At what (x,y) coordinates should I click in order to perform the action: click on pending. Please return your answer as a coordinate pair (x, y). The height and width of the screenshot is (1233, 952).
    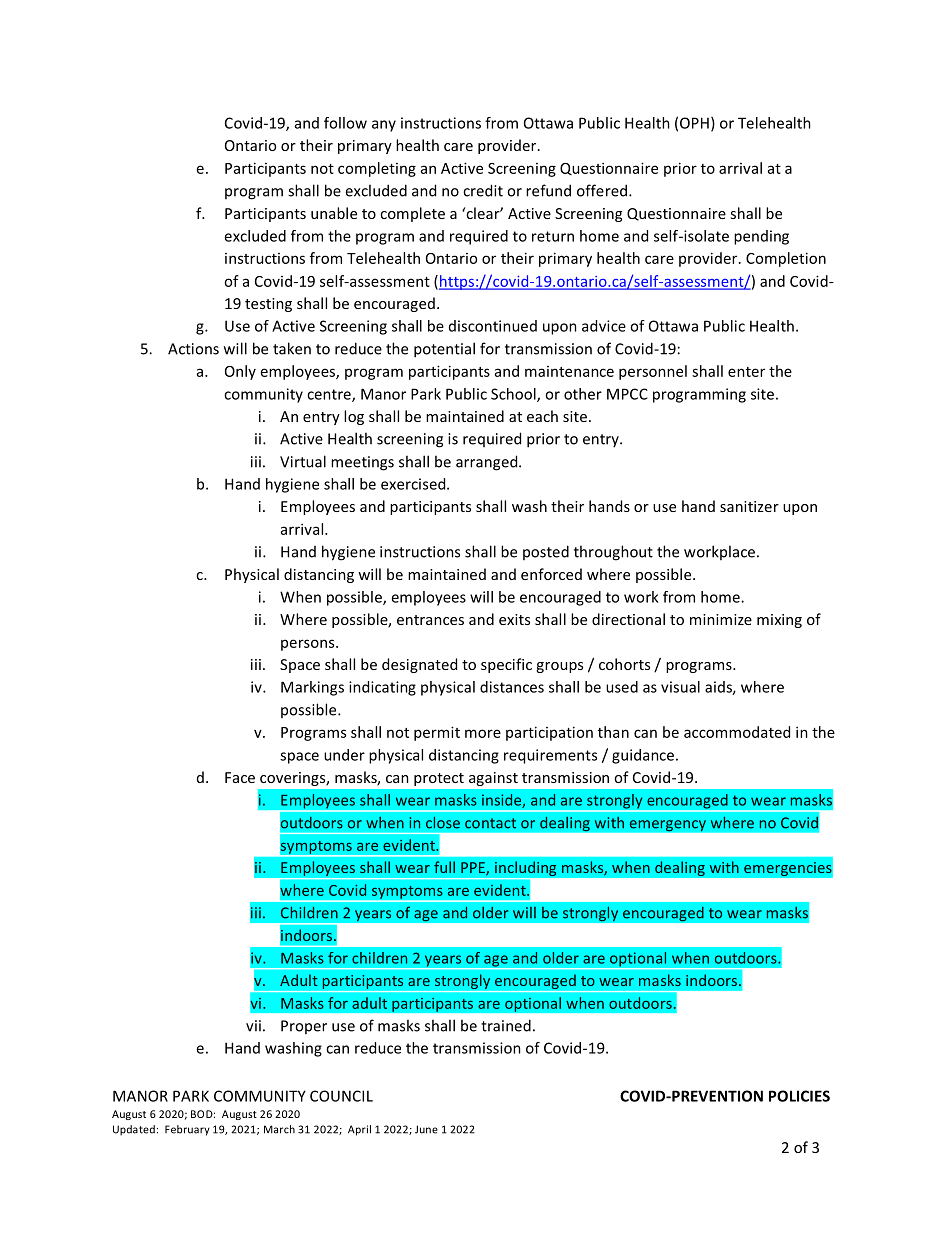
    Looking at the image, I should click on (761, 237).
